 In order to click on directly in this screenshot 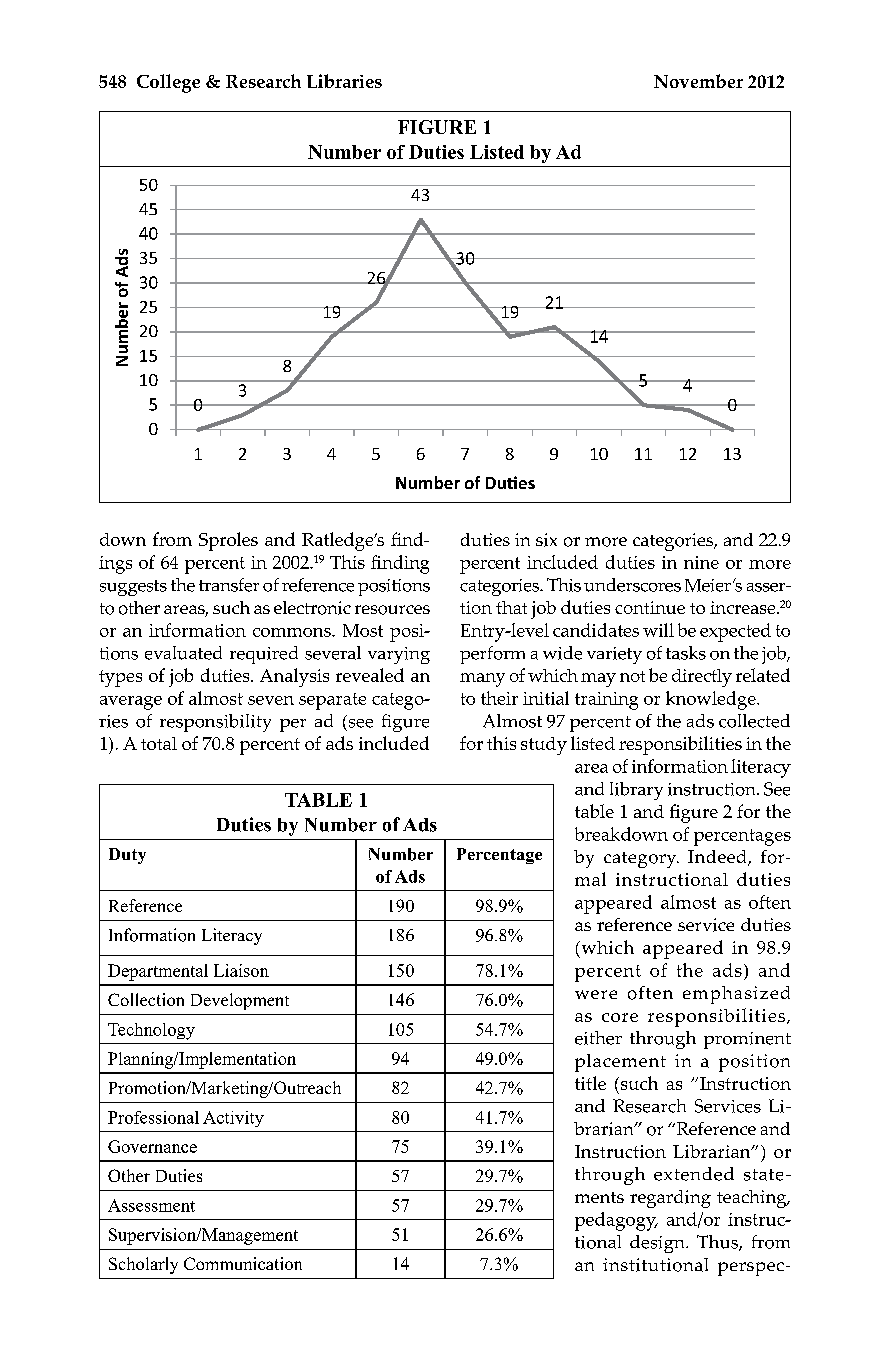, I will do `click(702, 678)`.
